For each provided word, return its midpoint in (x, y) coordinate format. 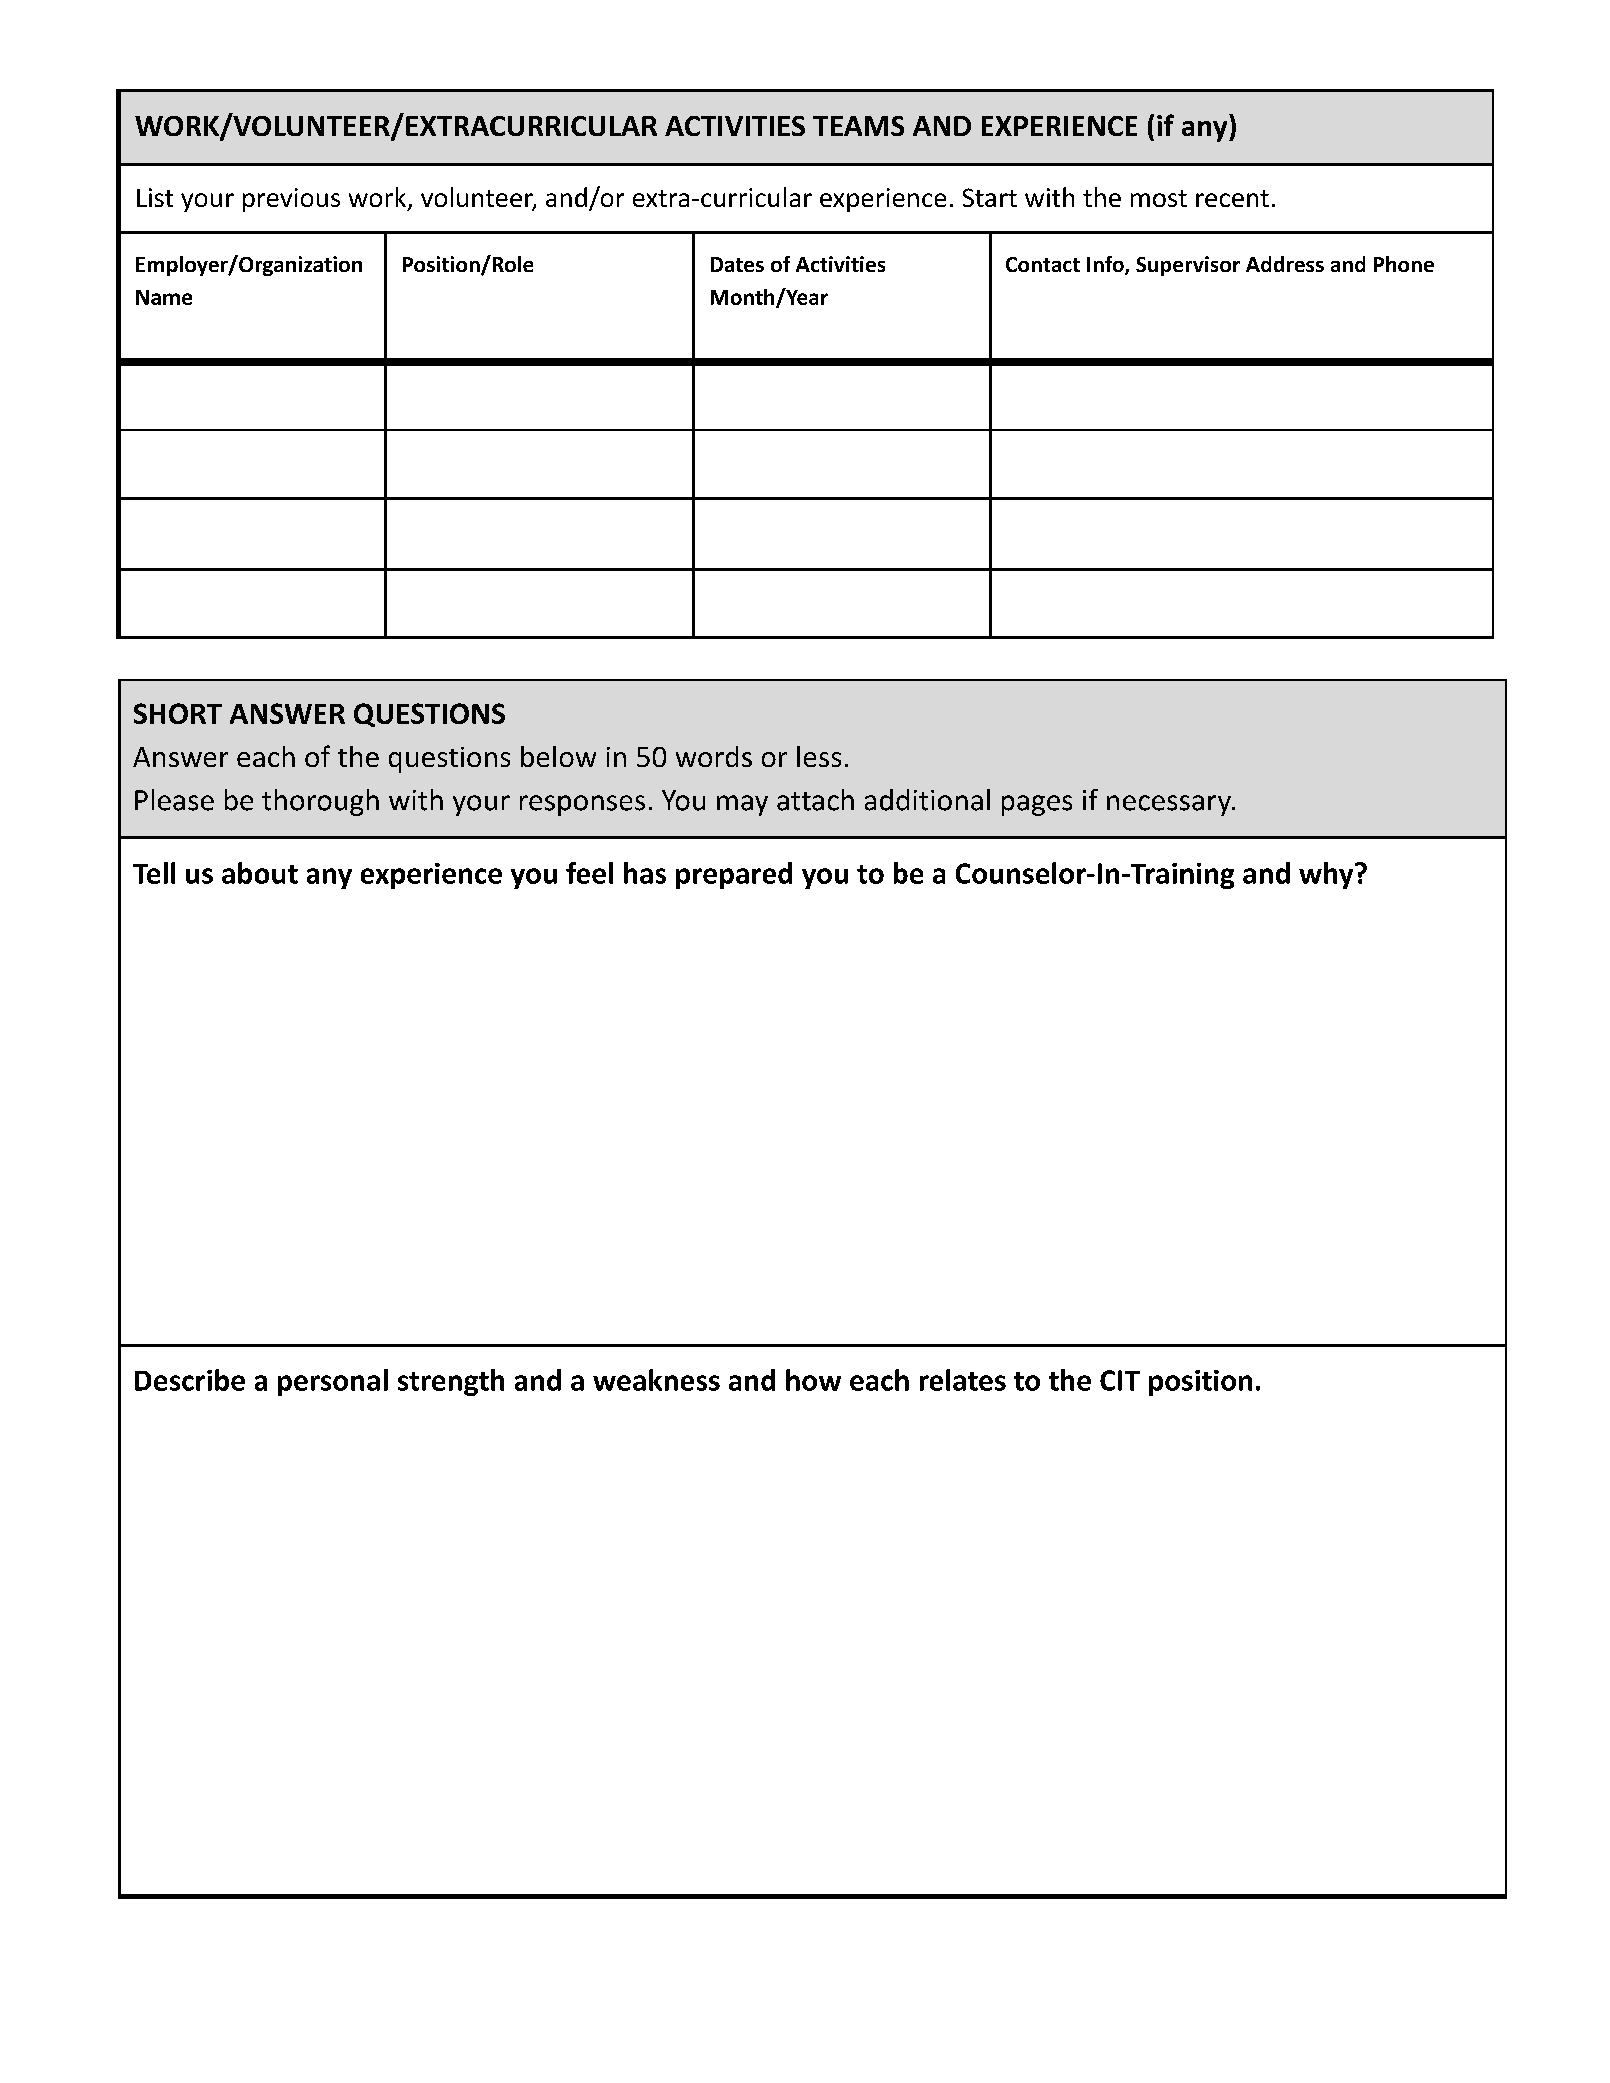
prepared (734, 875)
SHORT (178, 713)
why (1327, 875)
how (813, 1380)
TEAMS (858, 126)
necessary (1170, 805)
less (819, 756)
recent (1232, 198)
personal (333, 1382)
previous (291, 200)
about (260, 873)
